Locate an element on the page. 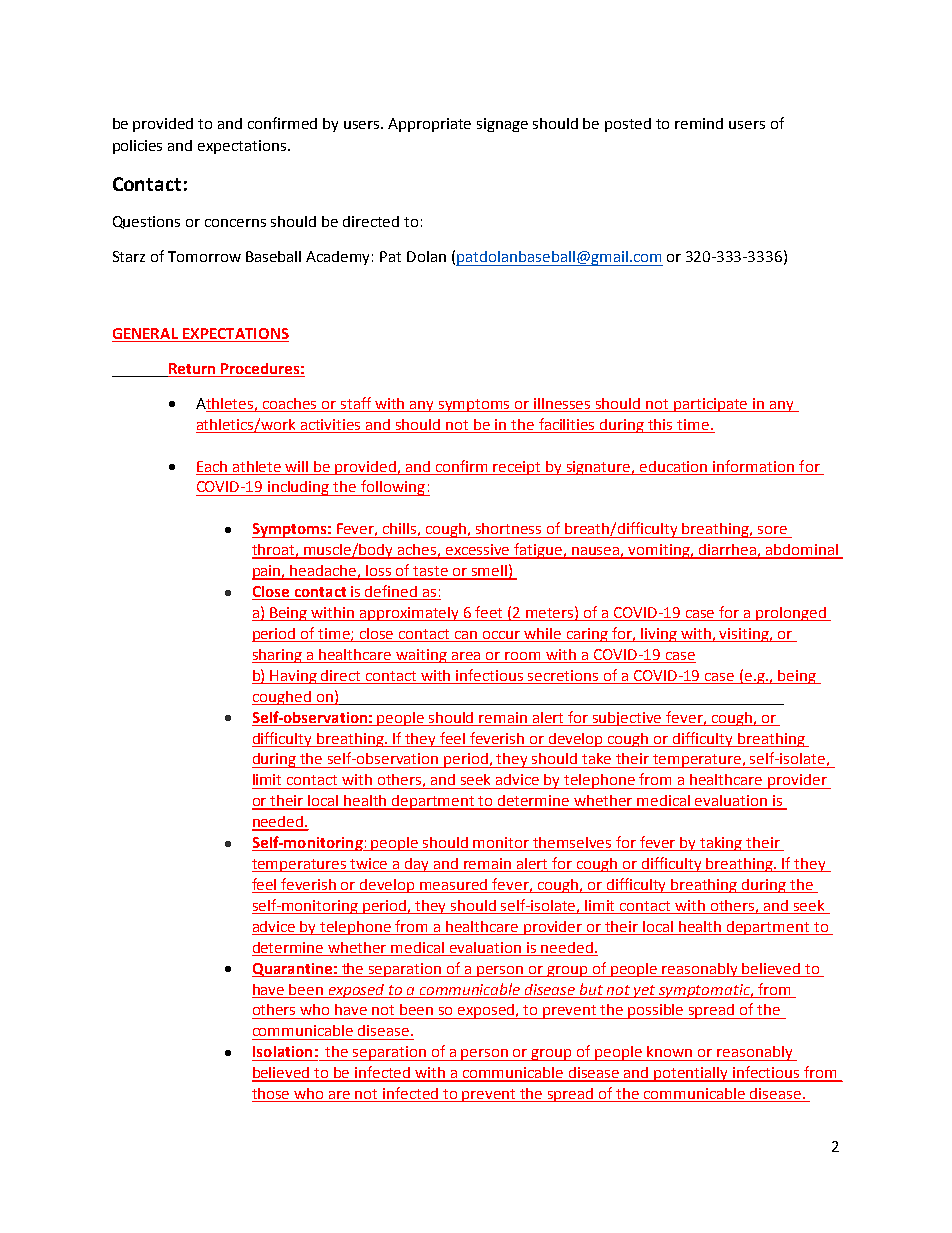 The height and width of the page is (1233, 952). remind is located at coordinates (699, 123).
